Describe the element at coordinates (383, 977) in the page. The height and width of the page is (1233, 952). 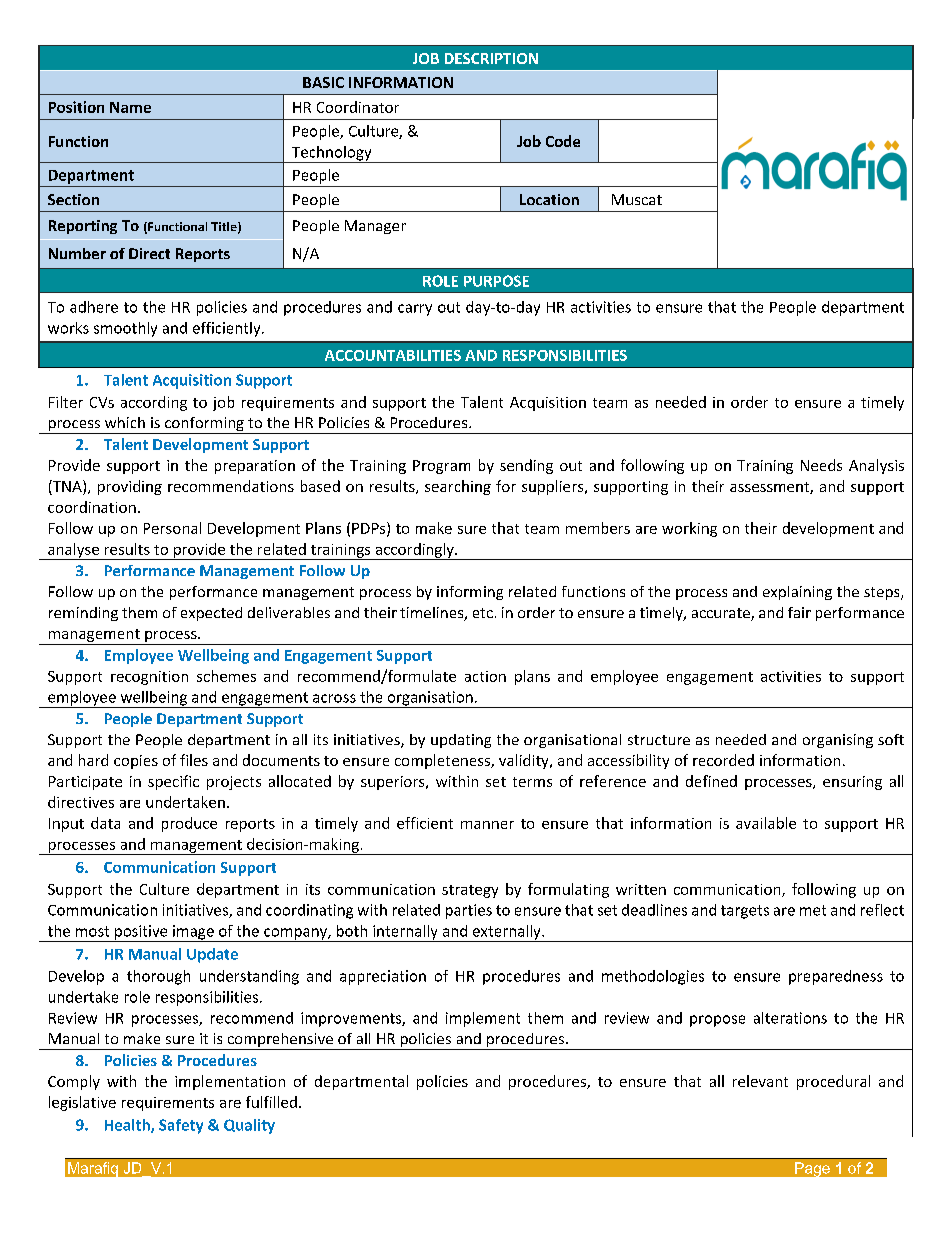
I see `appreciation` at that location.
